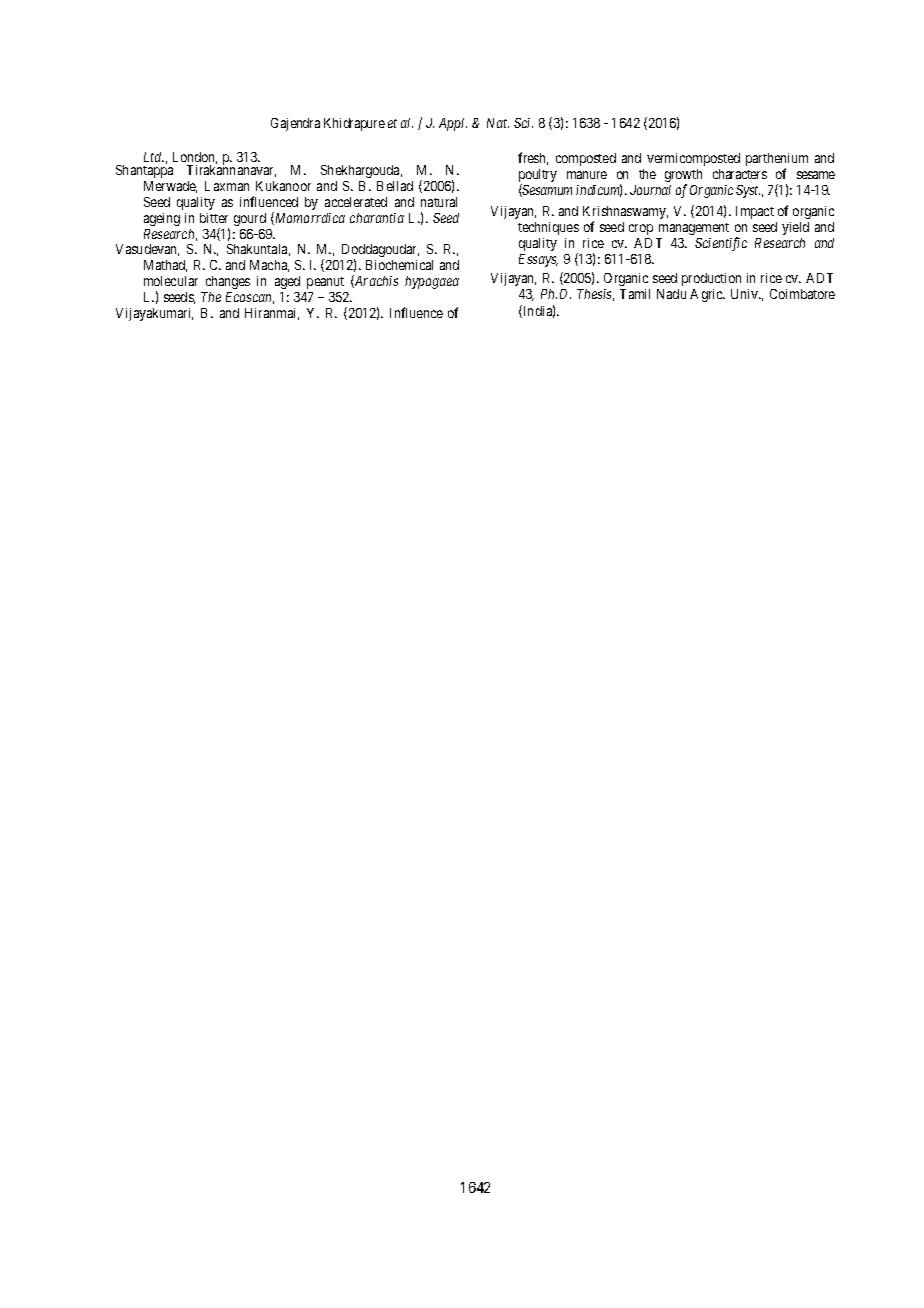 The width and height of the image is (924, 1308). Describe the element at coordinates (154, 157) in the image. I see `Ltd` at that location.
